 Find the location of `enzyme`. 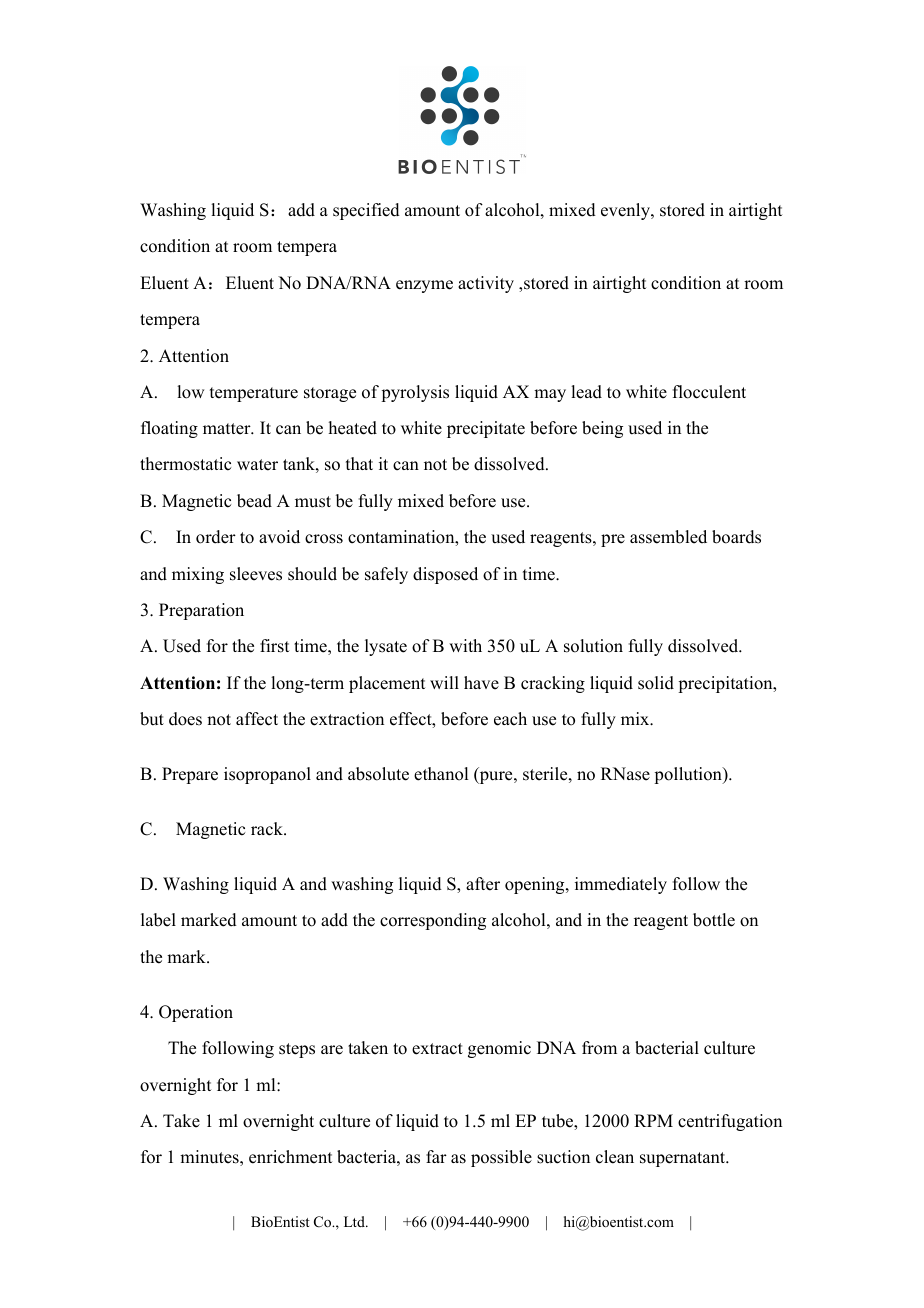

enzyme is located at coordinates (424, 286).
